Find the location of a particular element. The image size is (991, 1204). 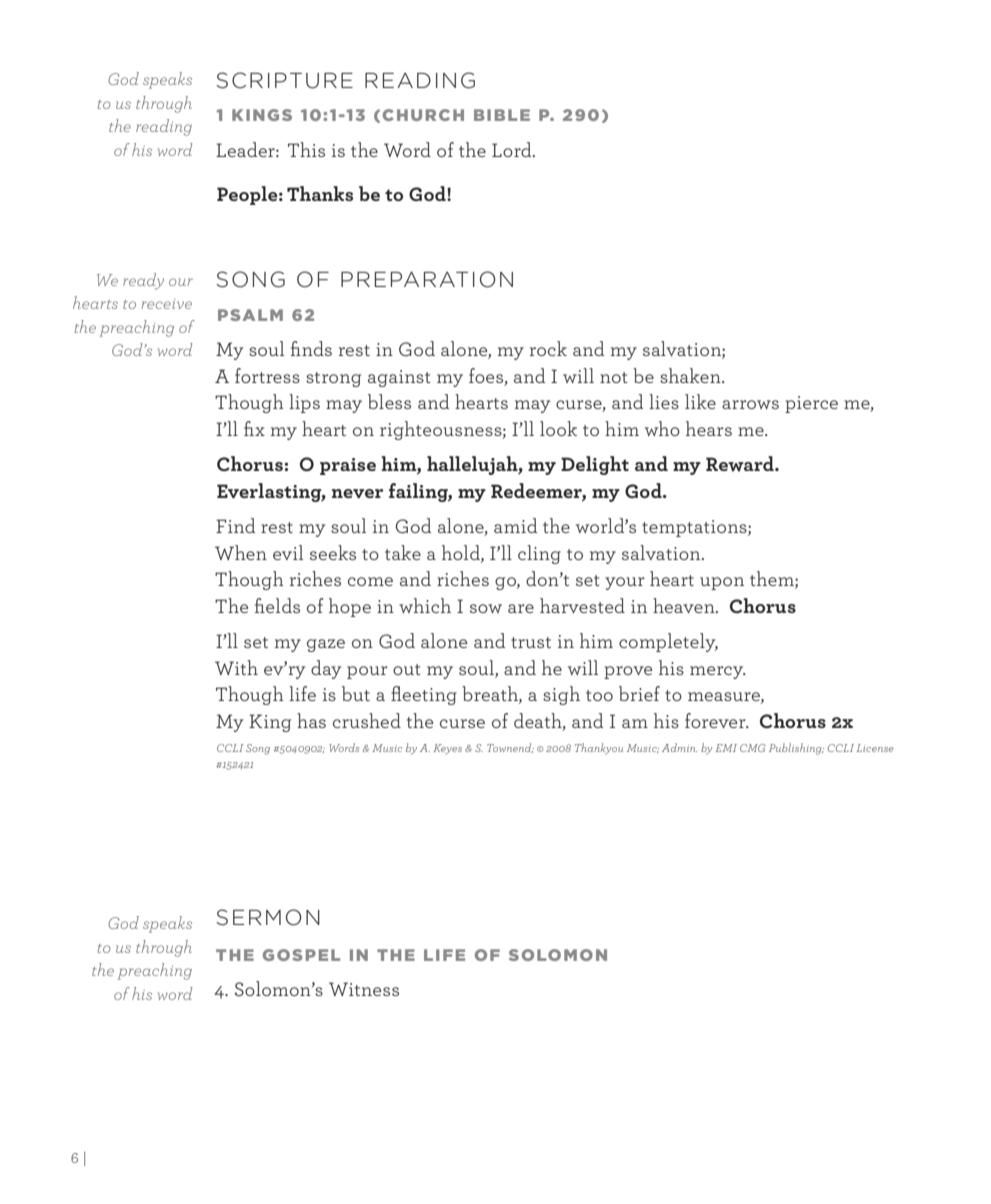

CHURCH is located at coordinates (423, 115).
